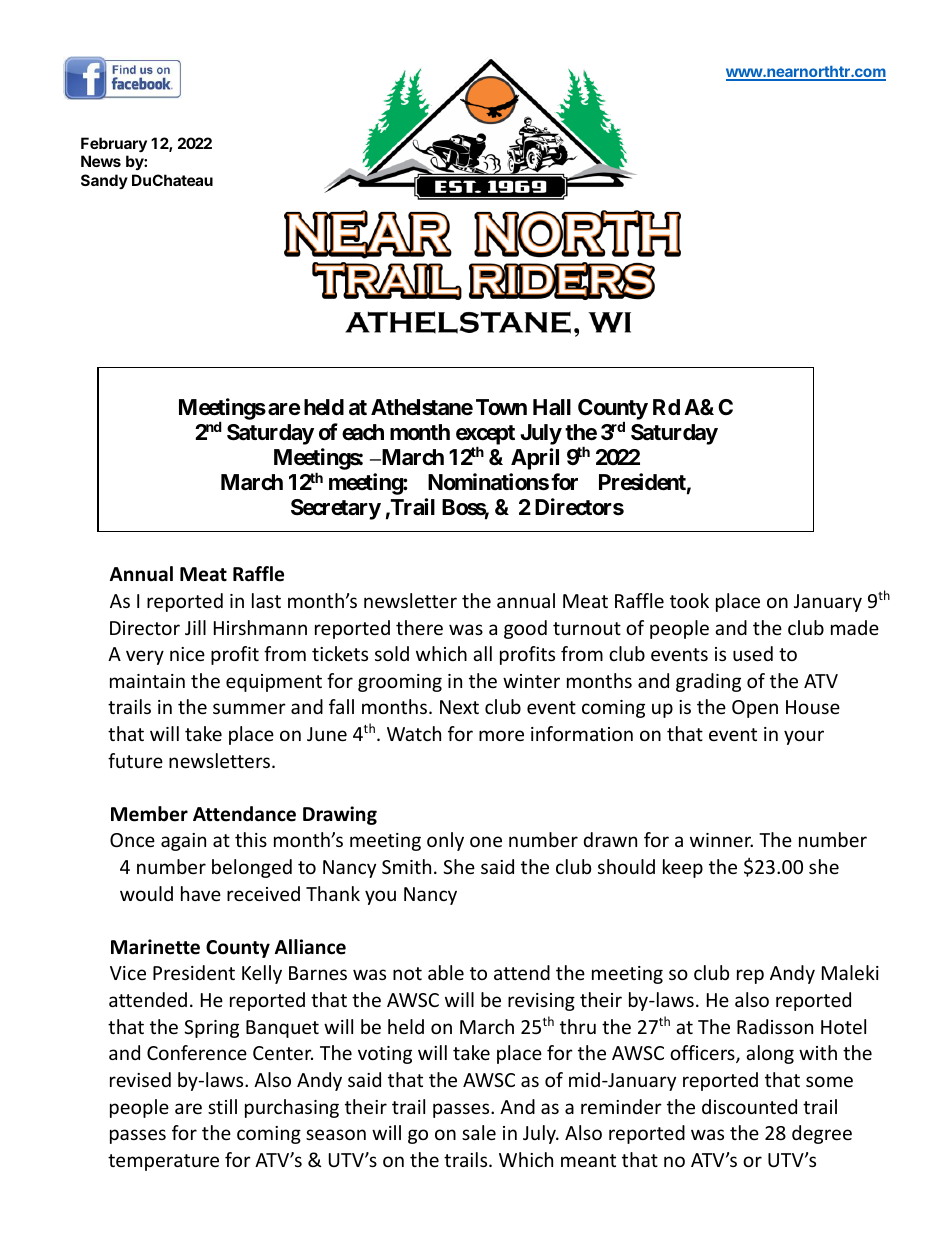 Image resolution: width=952 pixels, height=1233 pixels. Describe the element at coordinates (114, 146) in the image. I see `February` at that location.
